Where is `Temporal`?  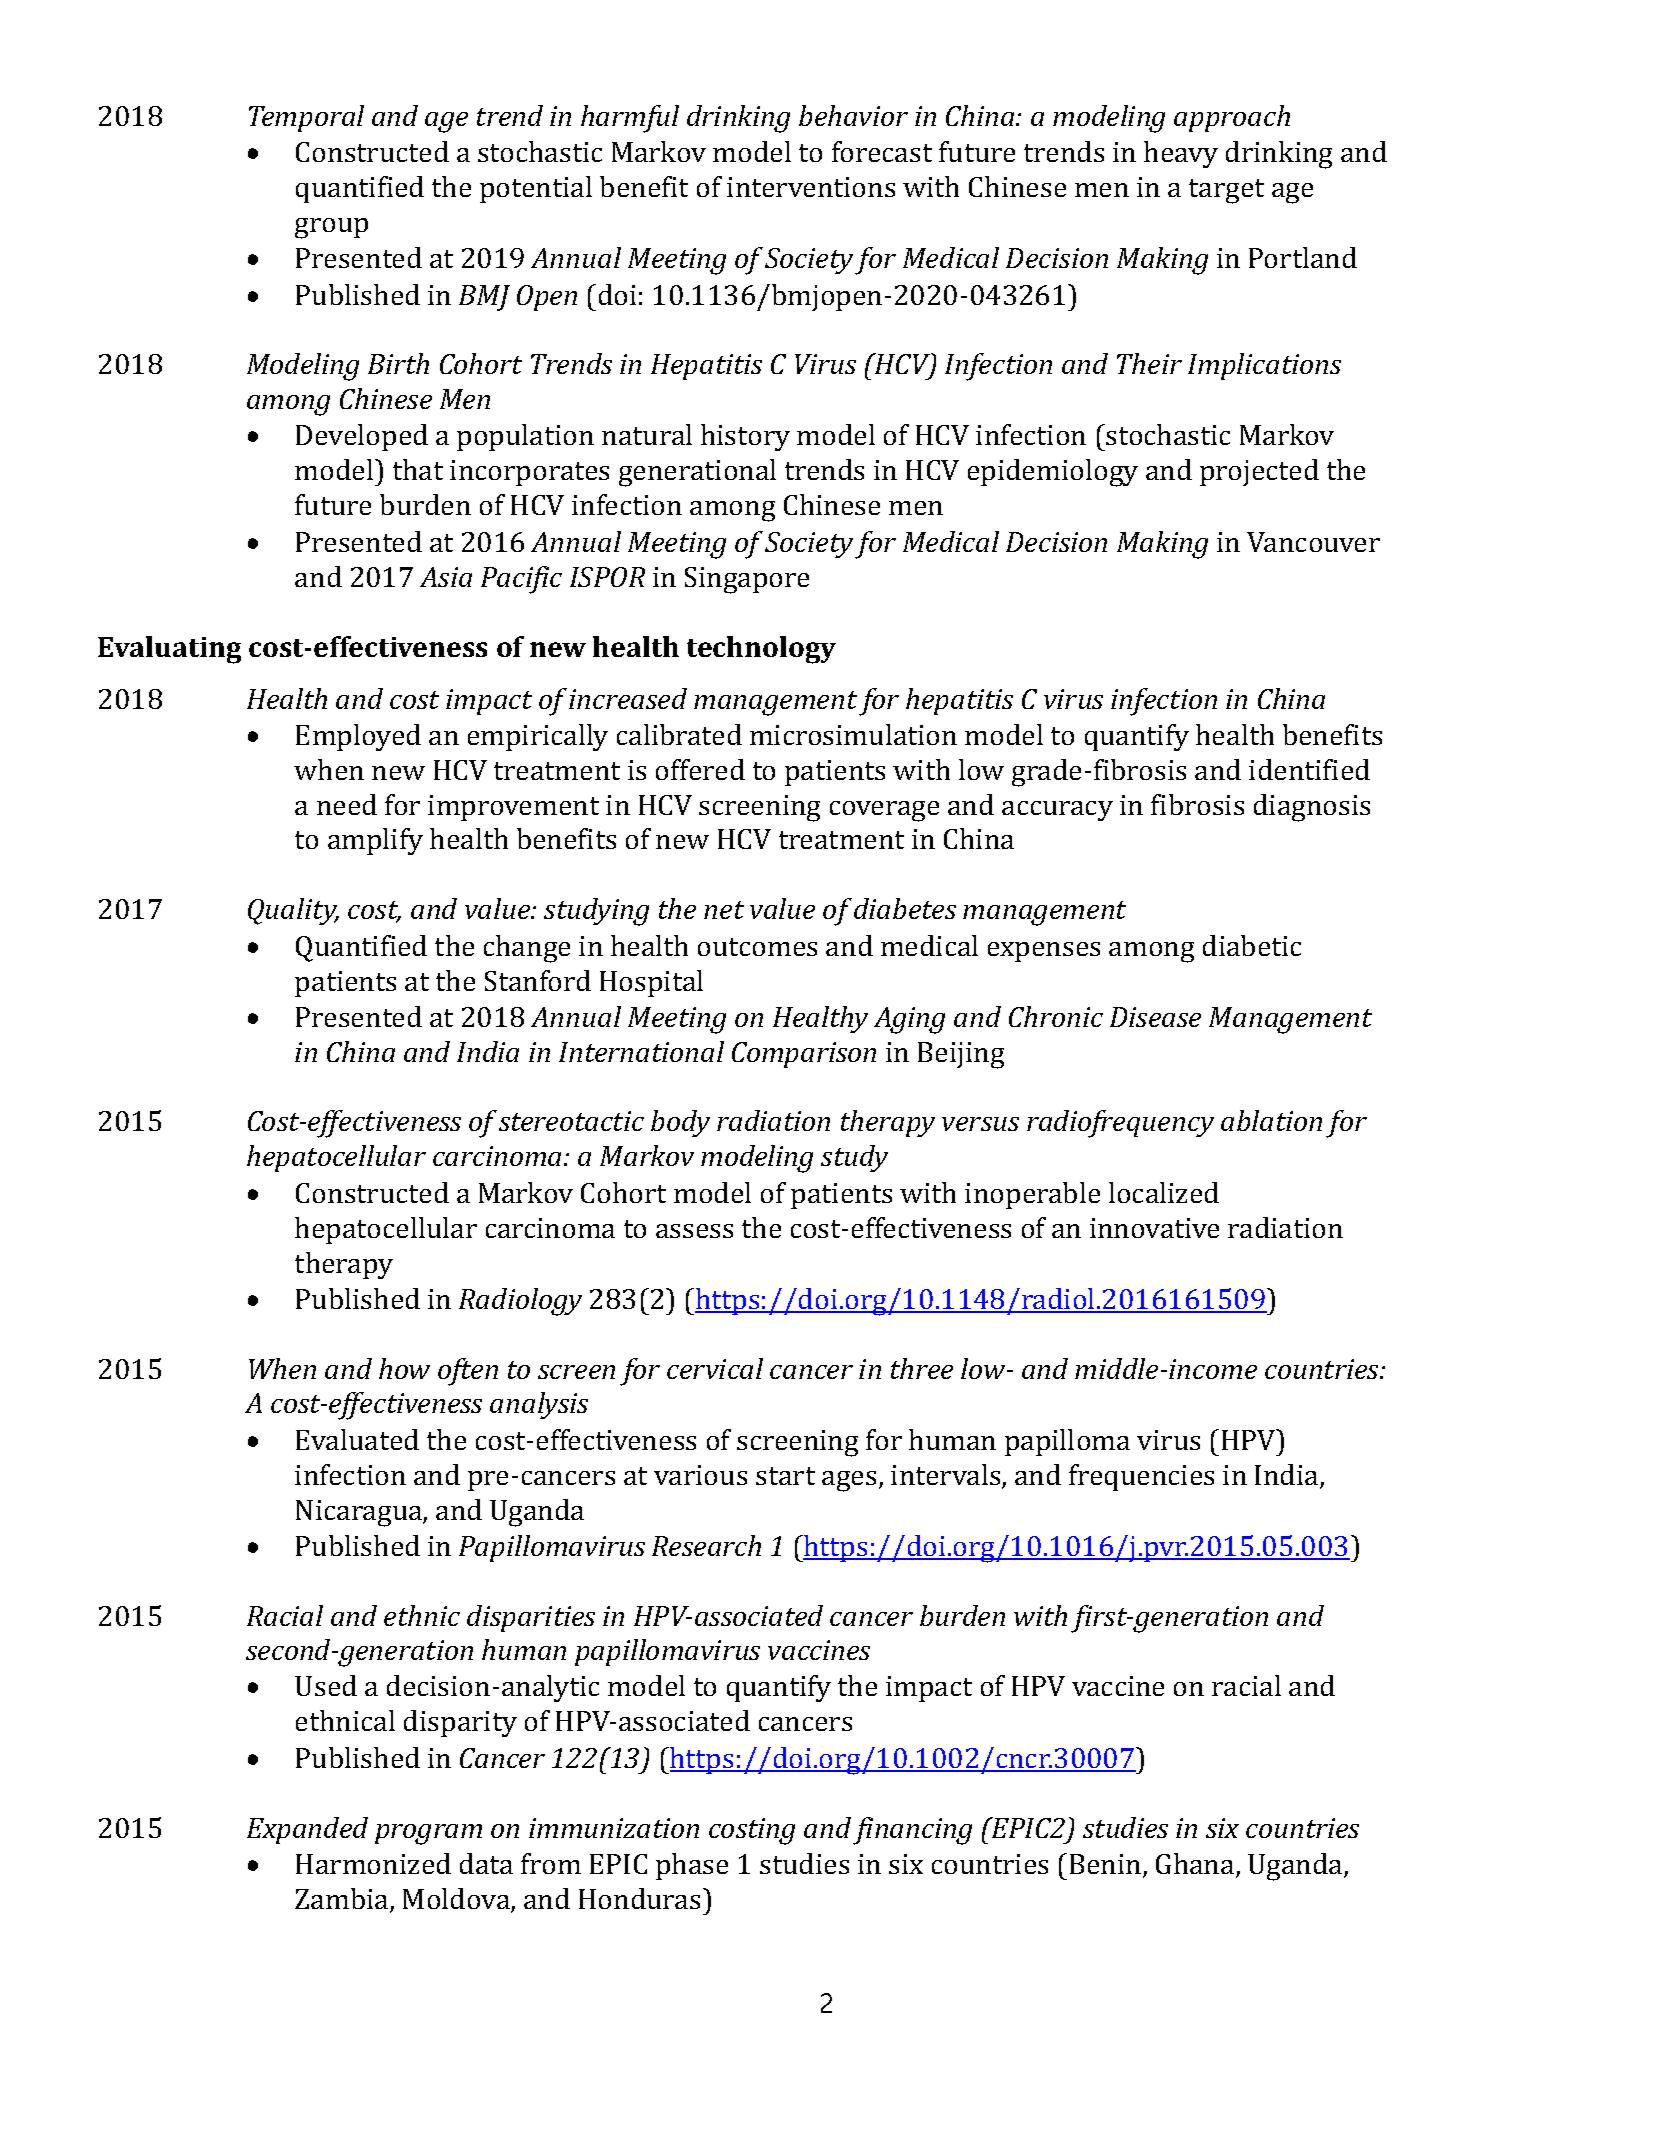
Temporal is located at coordinates (306, 118).
